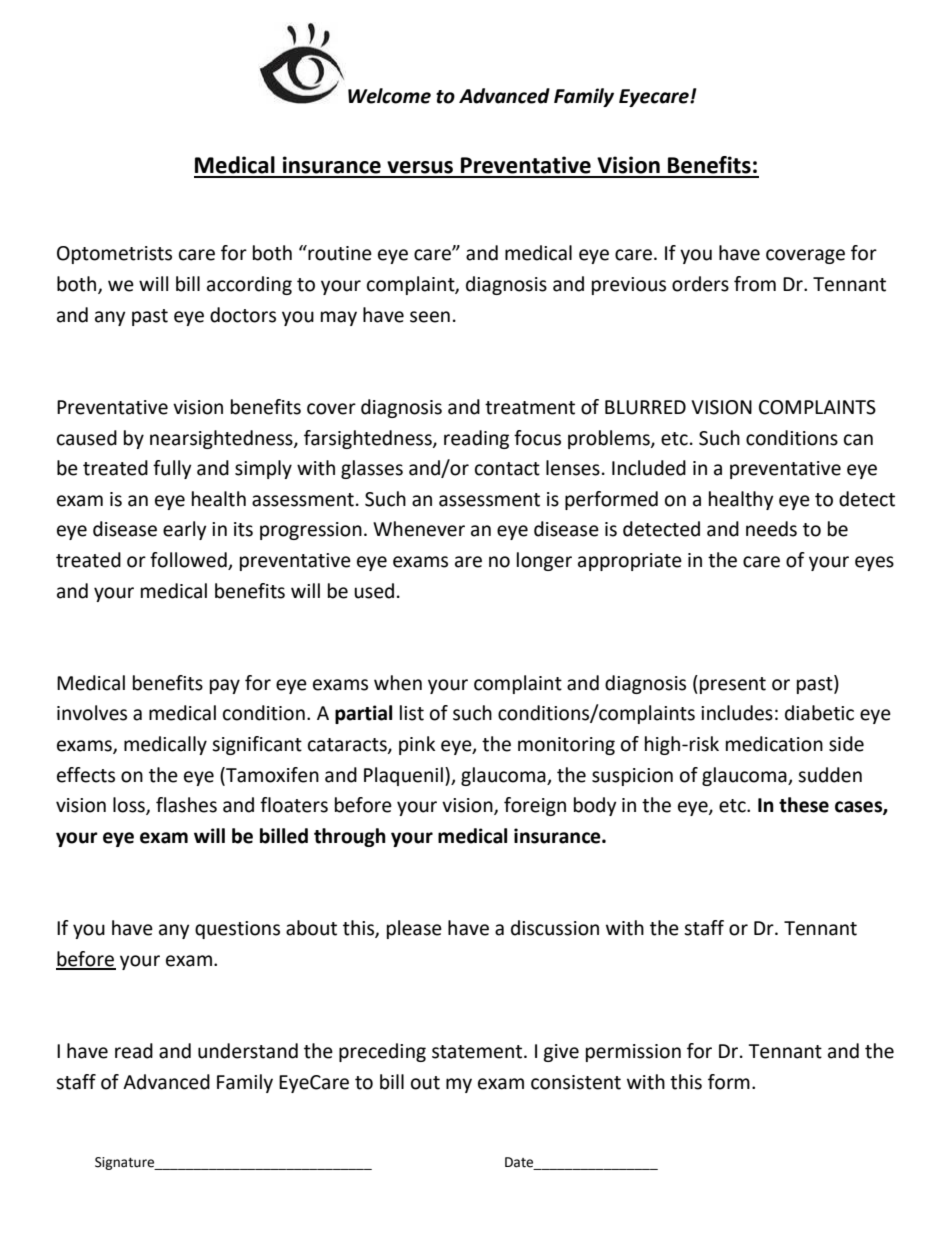 This screenshot has width=952, height=1233. Describe the element at coordinates (189, 561) in the screenshot. I see `followed` at that location.
